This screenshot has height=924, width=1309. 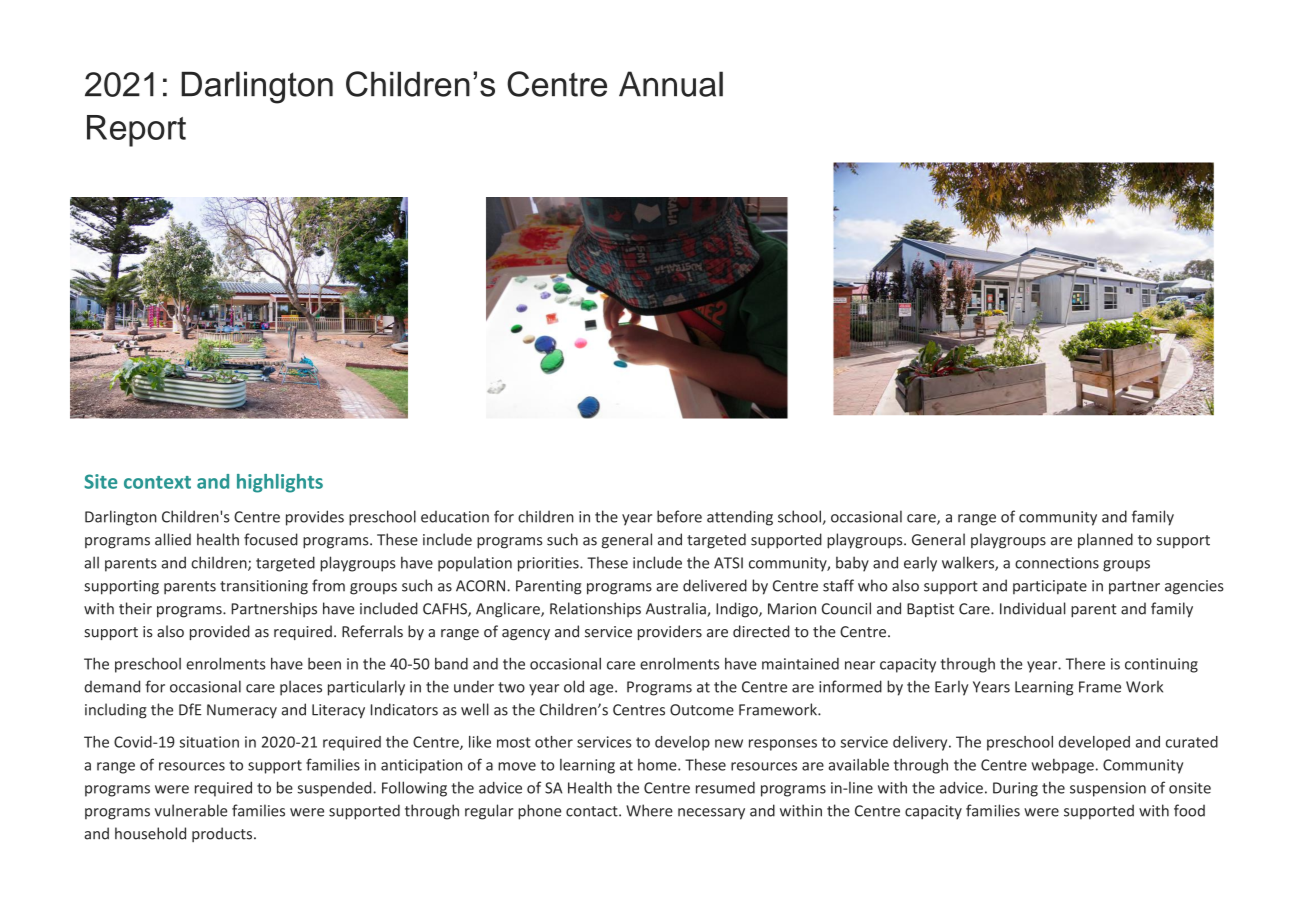 What do you see at coordinates (136, 131) in the screenshot?
I see `Report` at bounding box center [136, 131].
